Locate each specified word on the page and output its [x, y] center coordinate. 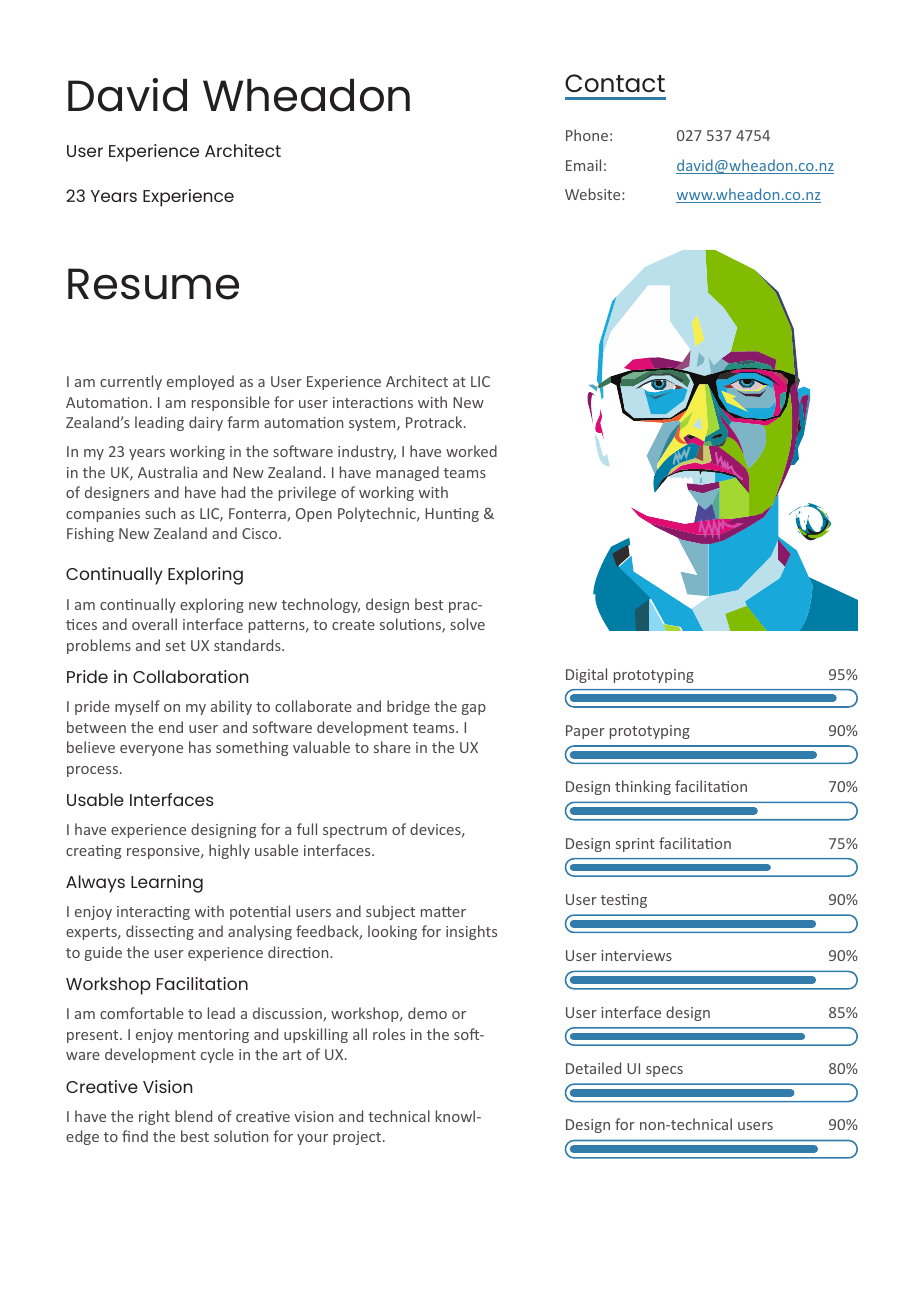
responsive [164, 852]
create [353, 625]
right [154, 1117]
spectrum [355, 831]
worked [471, 451]
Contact [615, 83]
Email [583, 165]
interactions [373, 402]
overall [154, 624]
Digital [586, 675]
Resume [153, 284]
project [358, 1138]
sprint [635, 845]
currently [131, 382]
